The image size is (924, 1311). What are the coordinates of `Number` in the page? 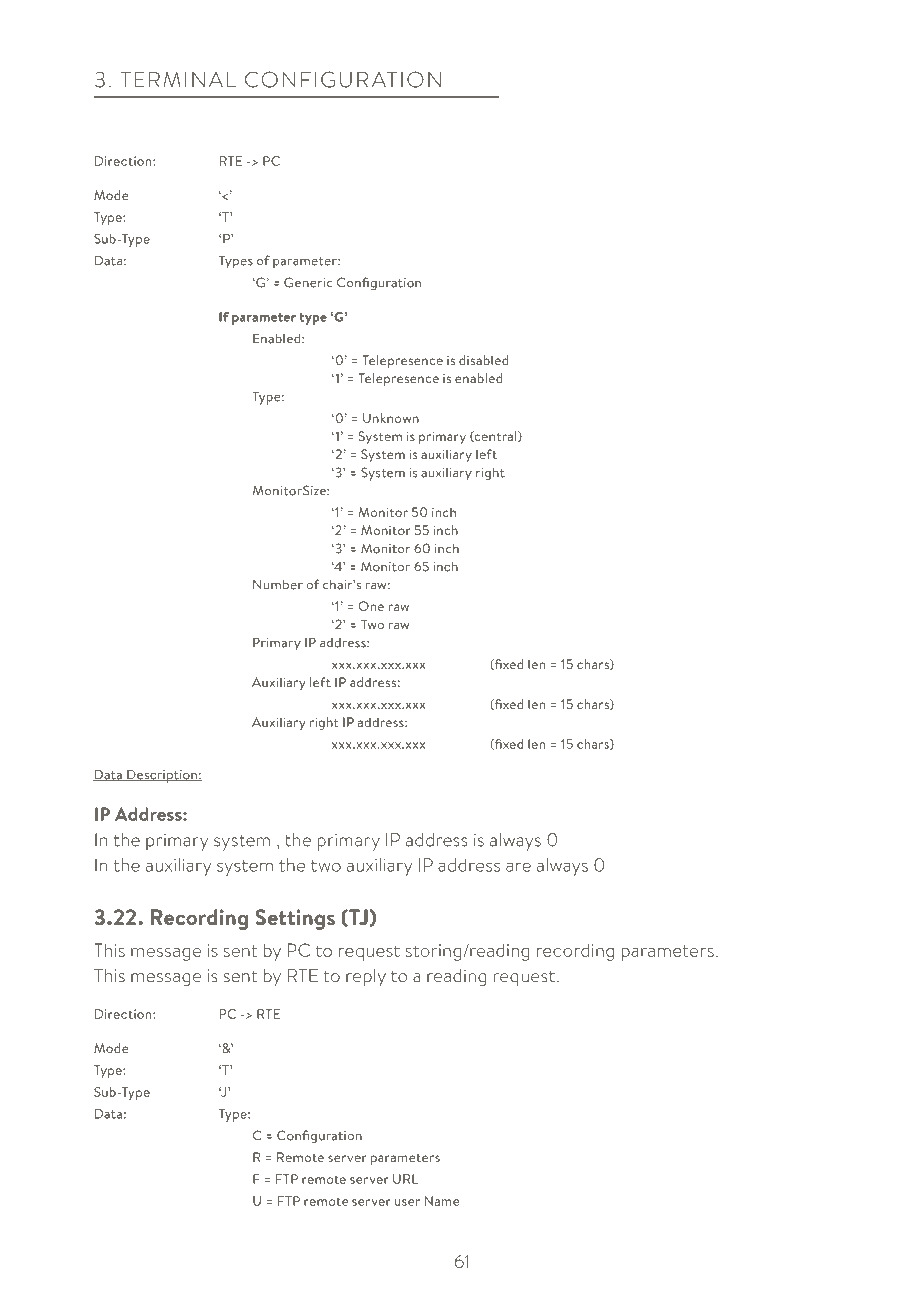 It's located at (278, 584).
